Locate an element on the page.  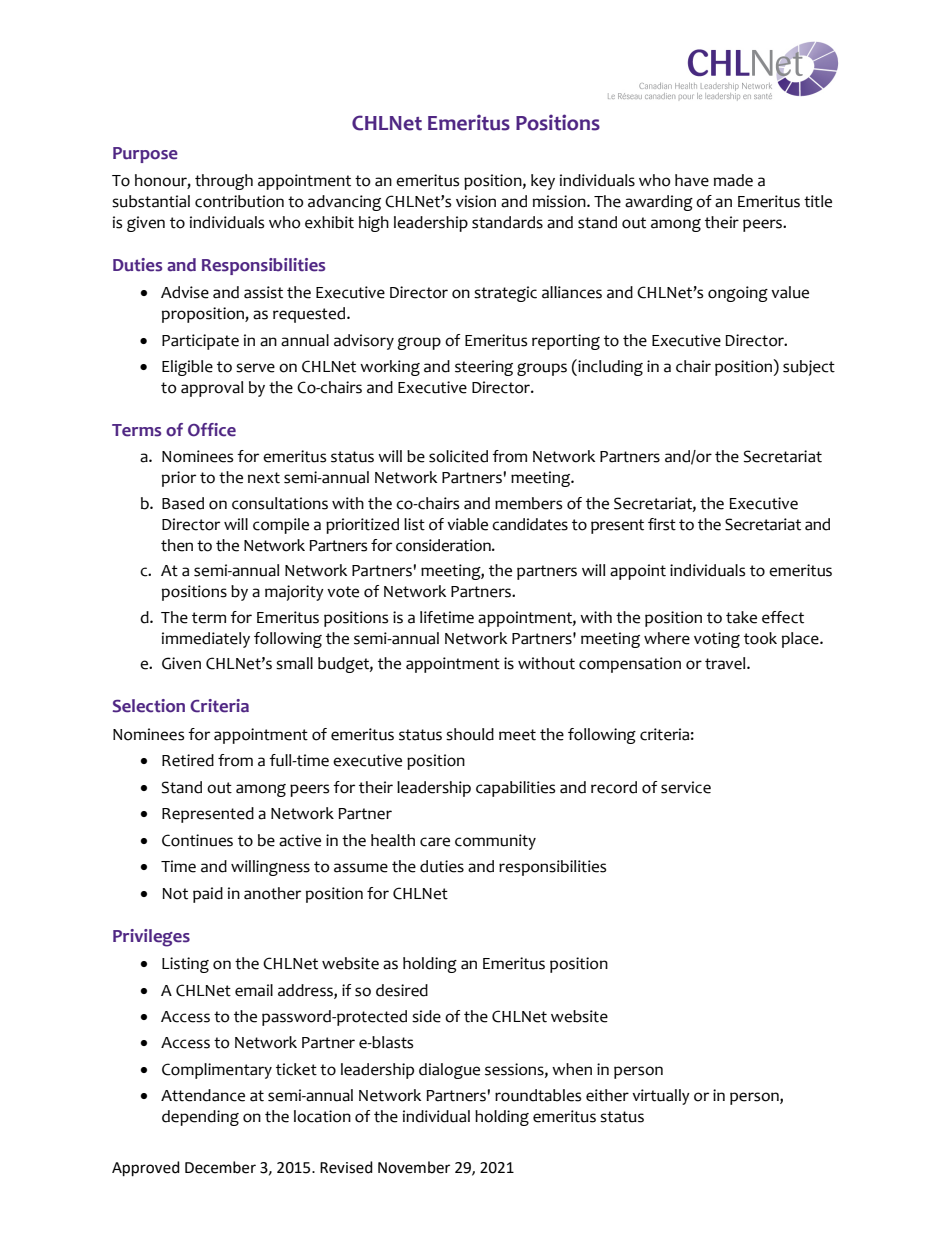
made is located at coordinates (733, 180).
